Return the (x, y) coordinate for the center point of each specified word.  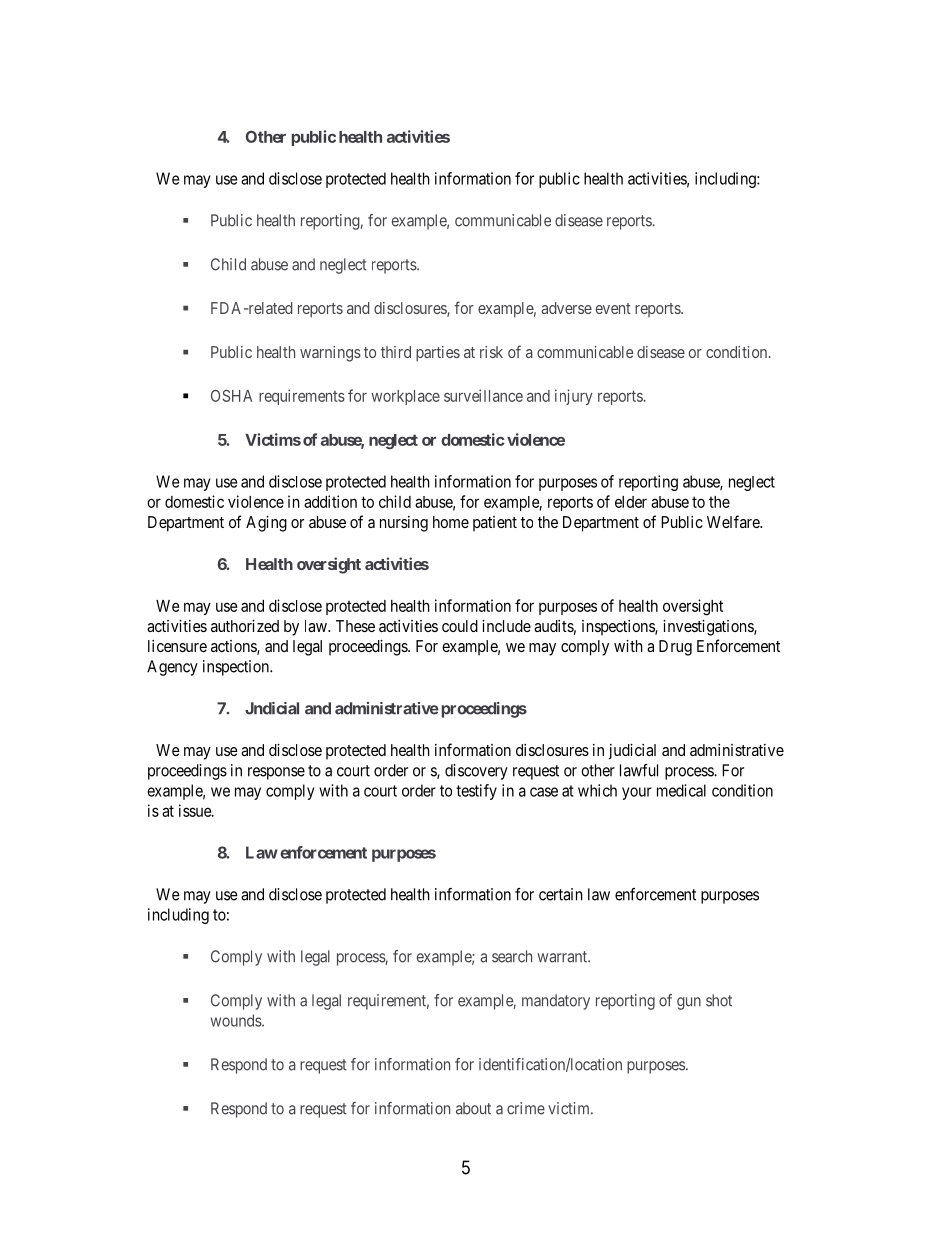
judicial (632, 752)
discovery (476, 772)
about (473, 1108)
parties (438, 354)
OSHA (231, 396)
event (613, 308)
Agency (172, 668)
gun (689, 1003)
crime (526, 1108)
